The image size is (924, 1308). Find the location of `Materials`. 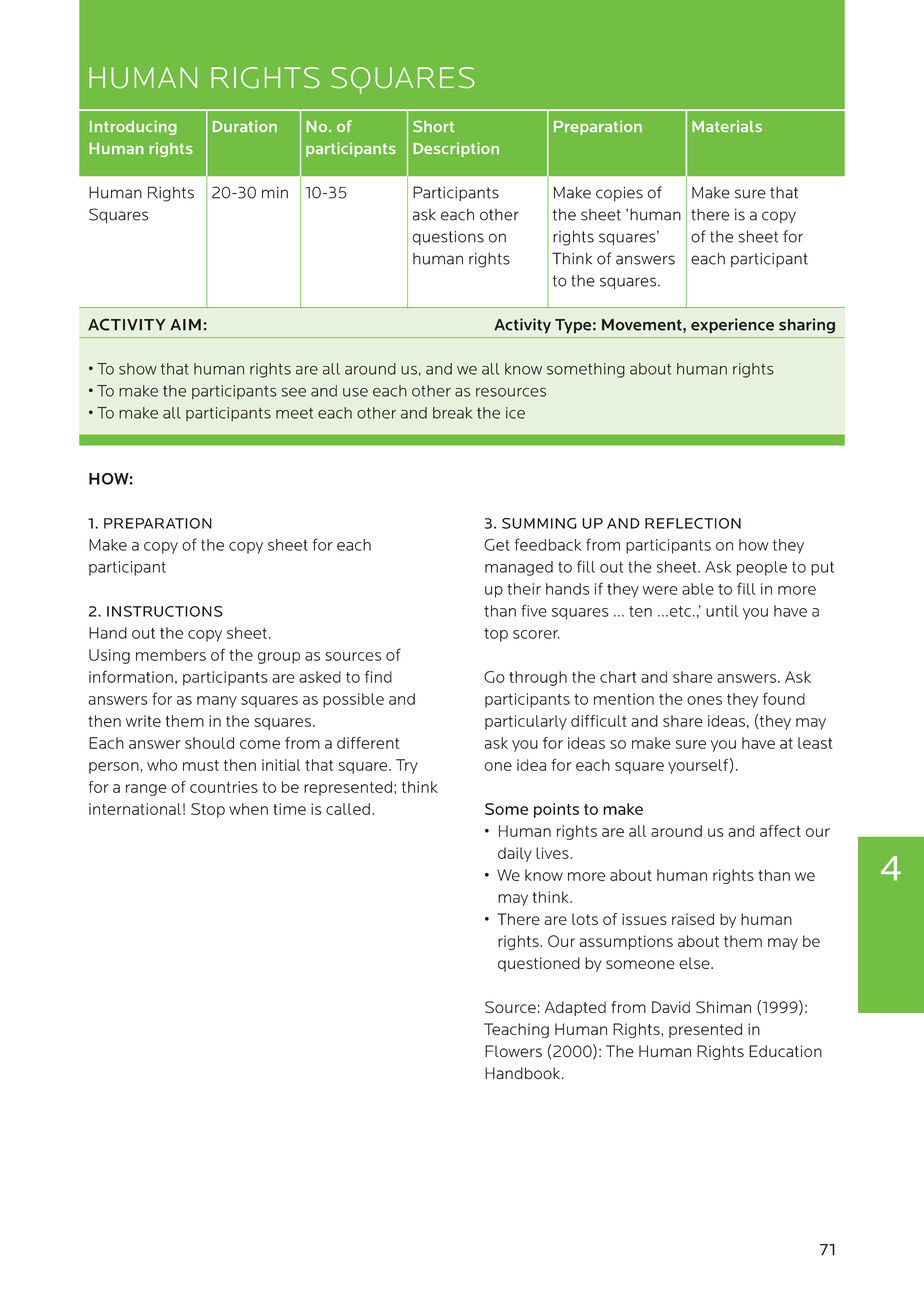

Materials is located at coordinates (727, 126).
